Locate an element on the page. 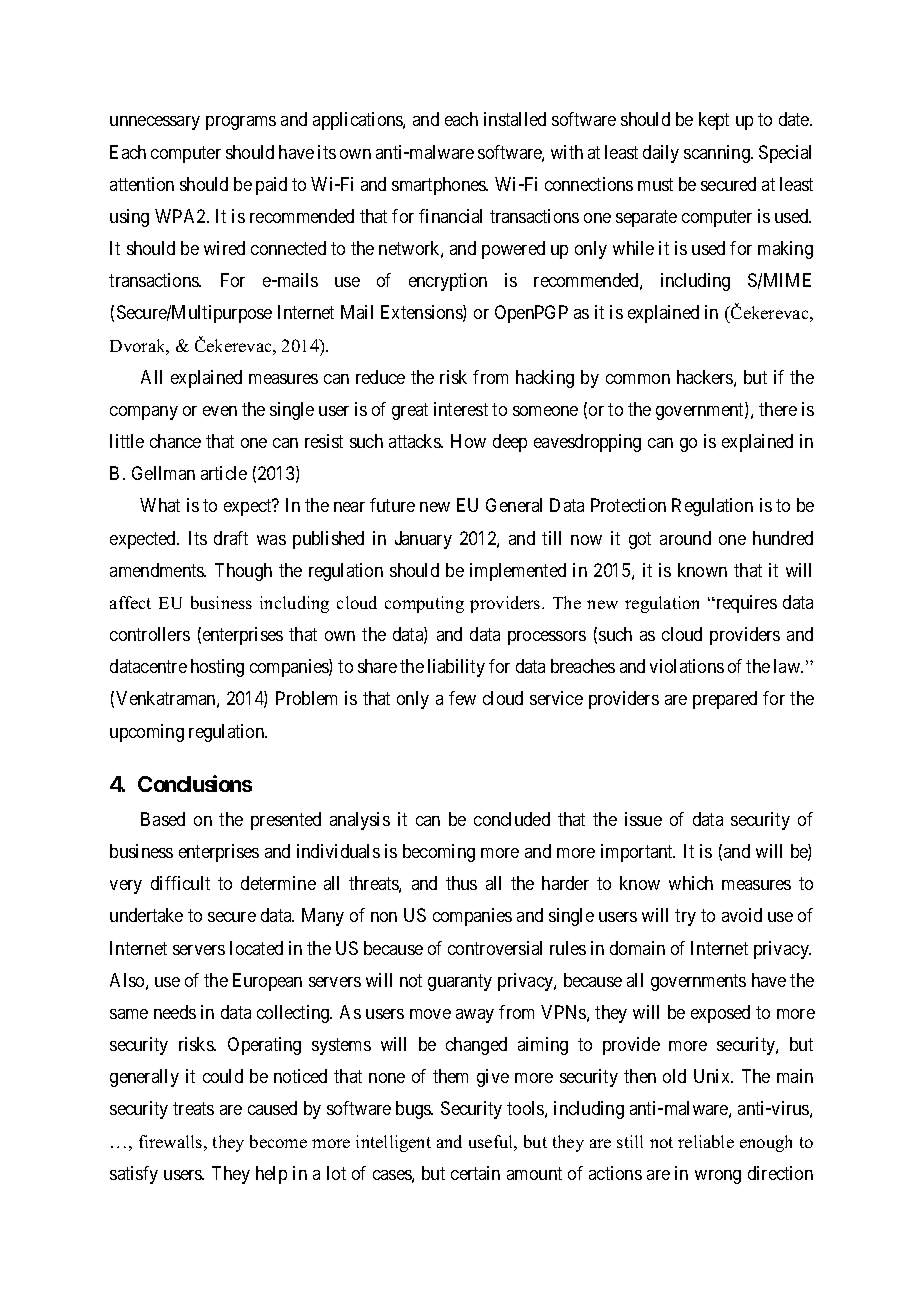  hosting is located at coordinates (217, 668).
